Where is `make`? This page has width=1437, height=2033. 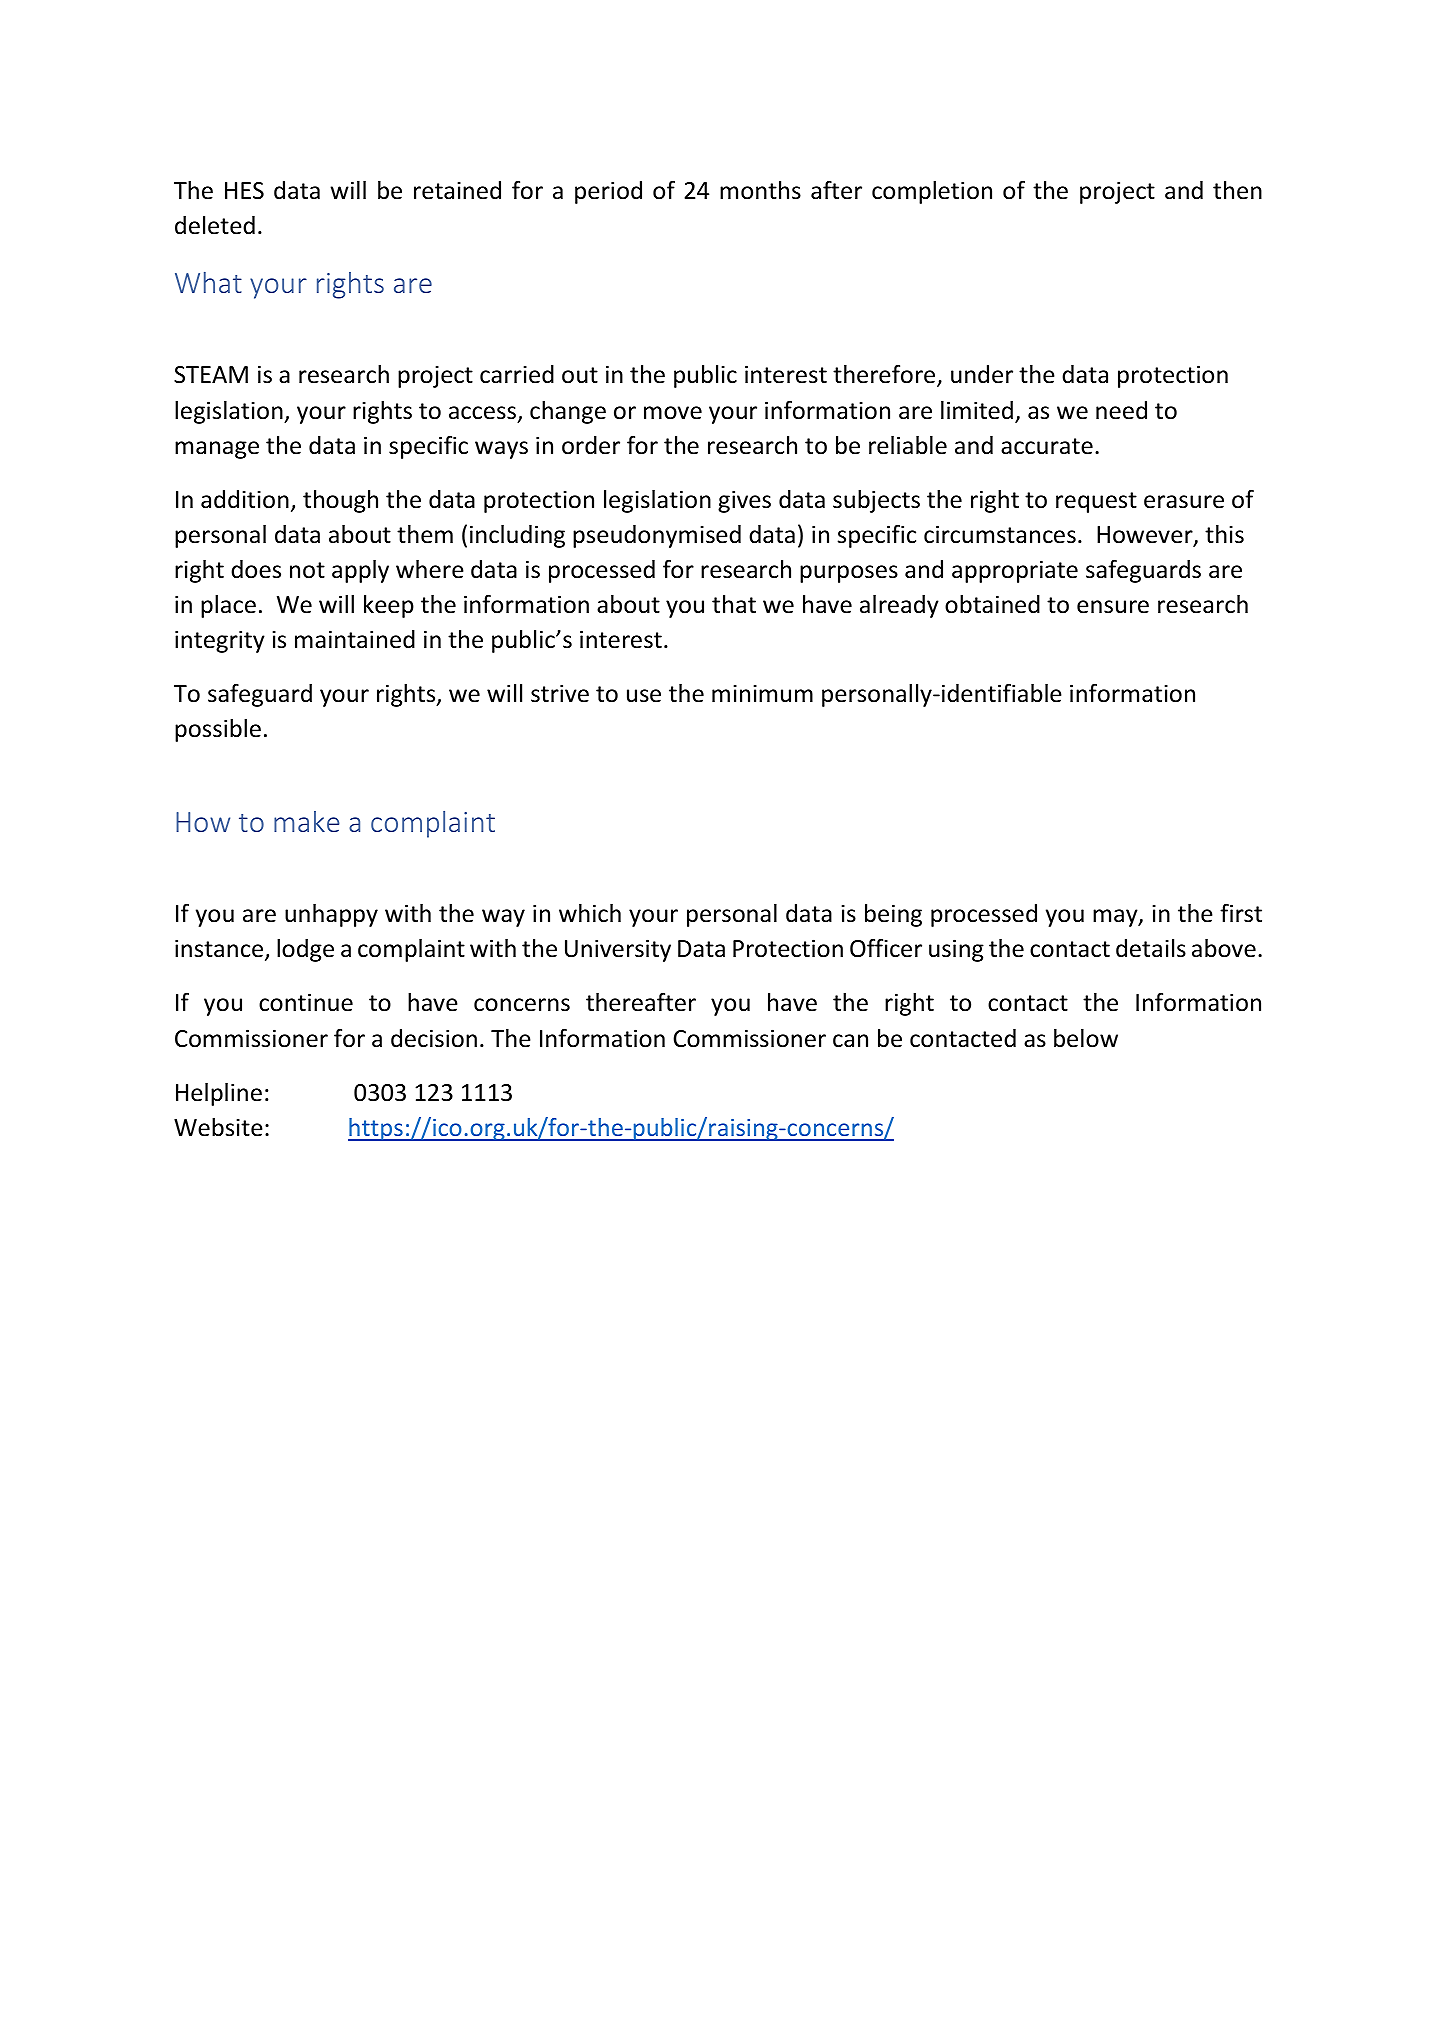 make is located at coordinates (307, 821).
